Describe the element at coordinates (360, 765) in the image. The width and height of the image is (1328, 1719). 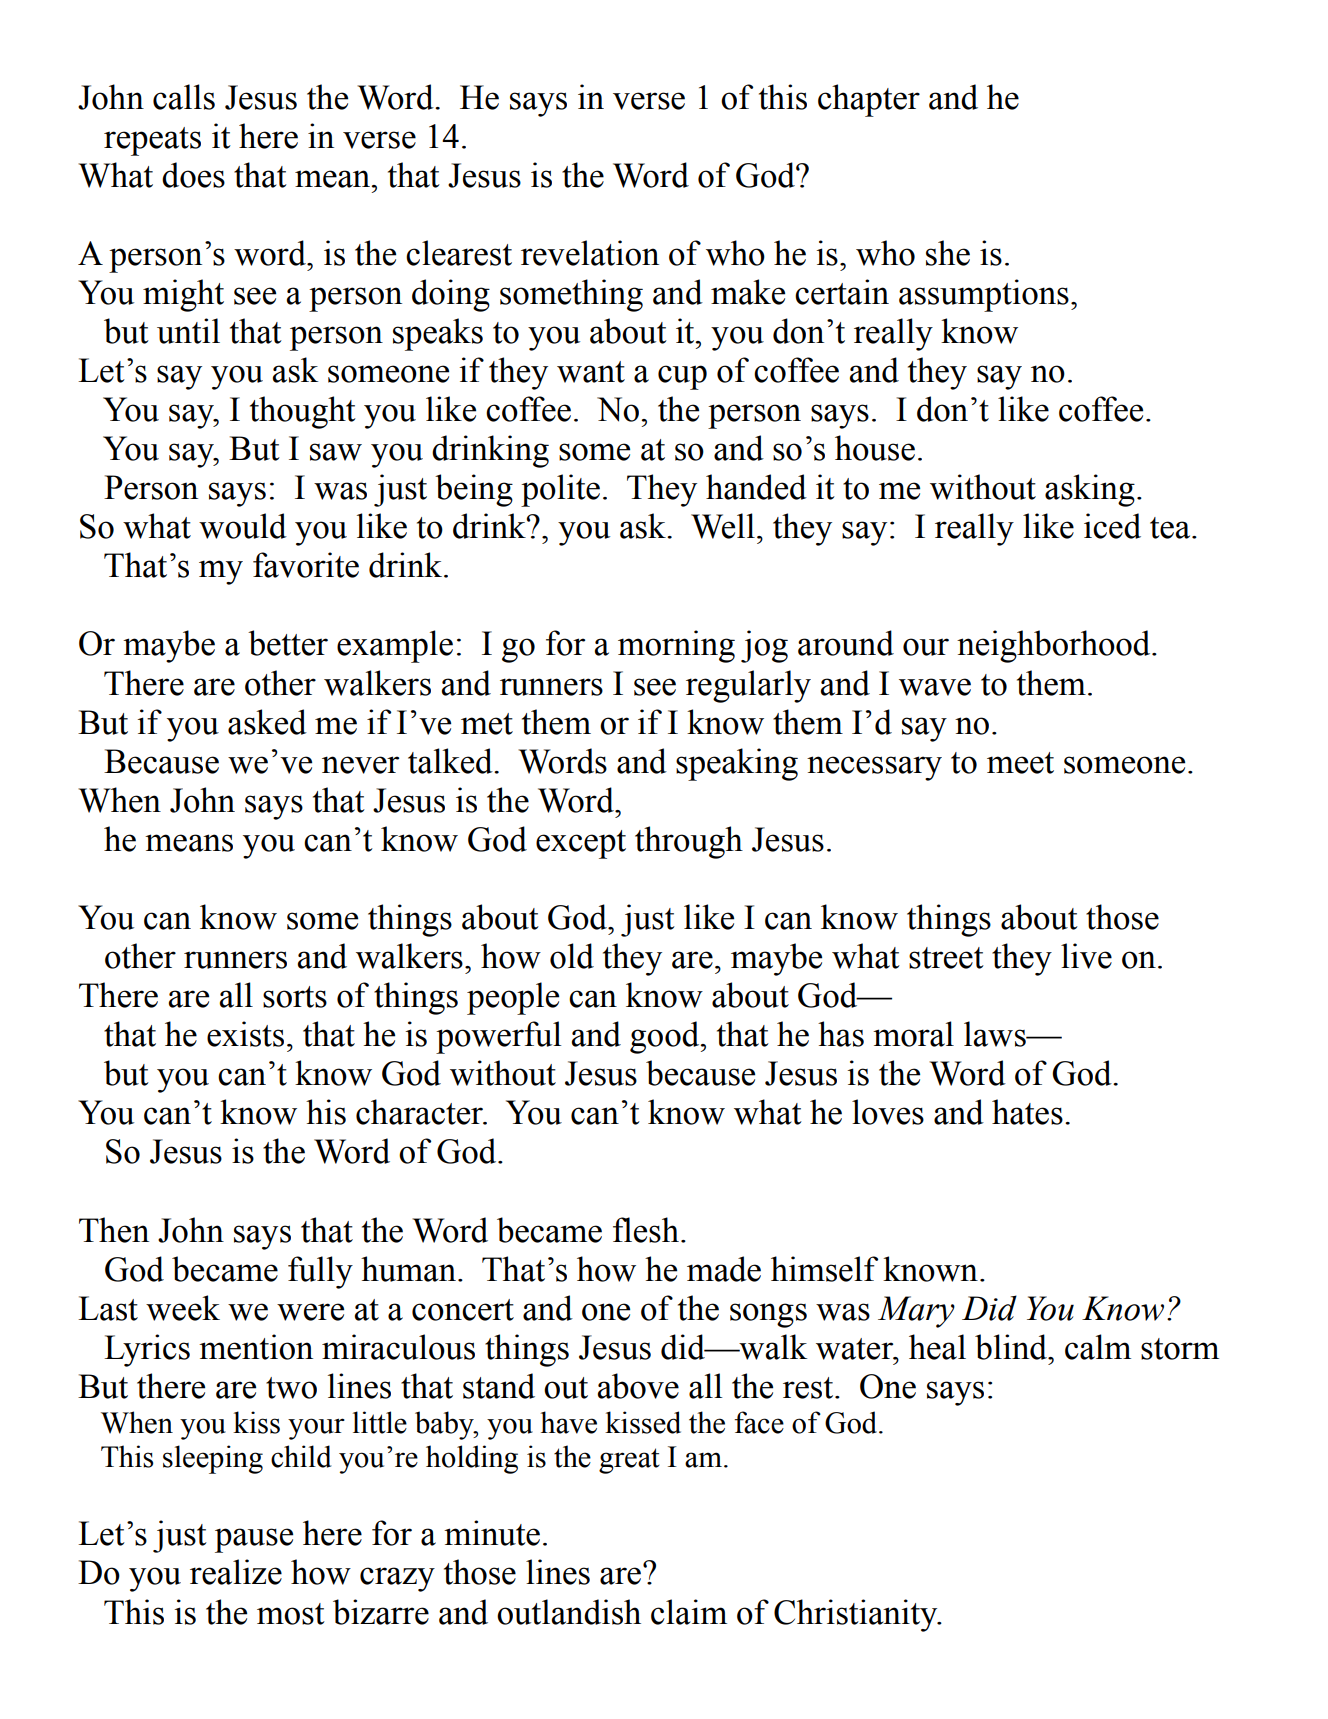
I see `never` at that location.
